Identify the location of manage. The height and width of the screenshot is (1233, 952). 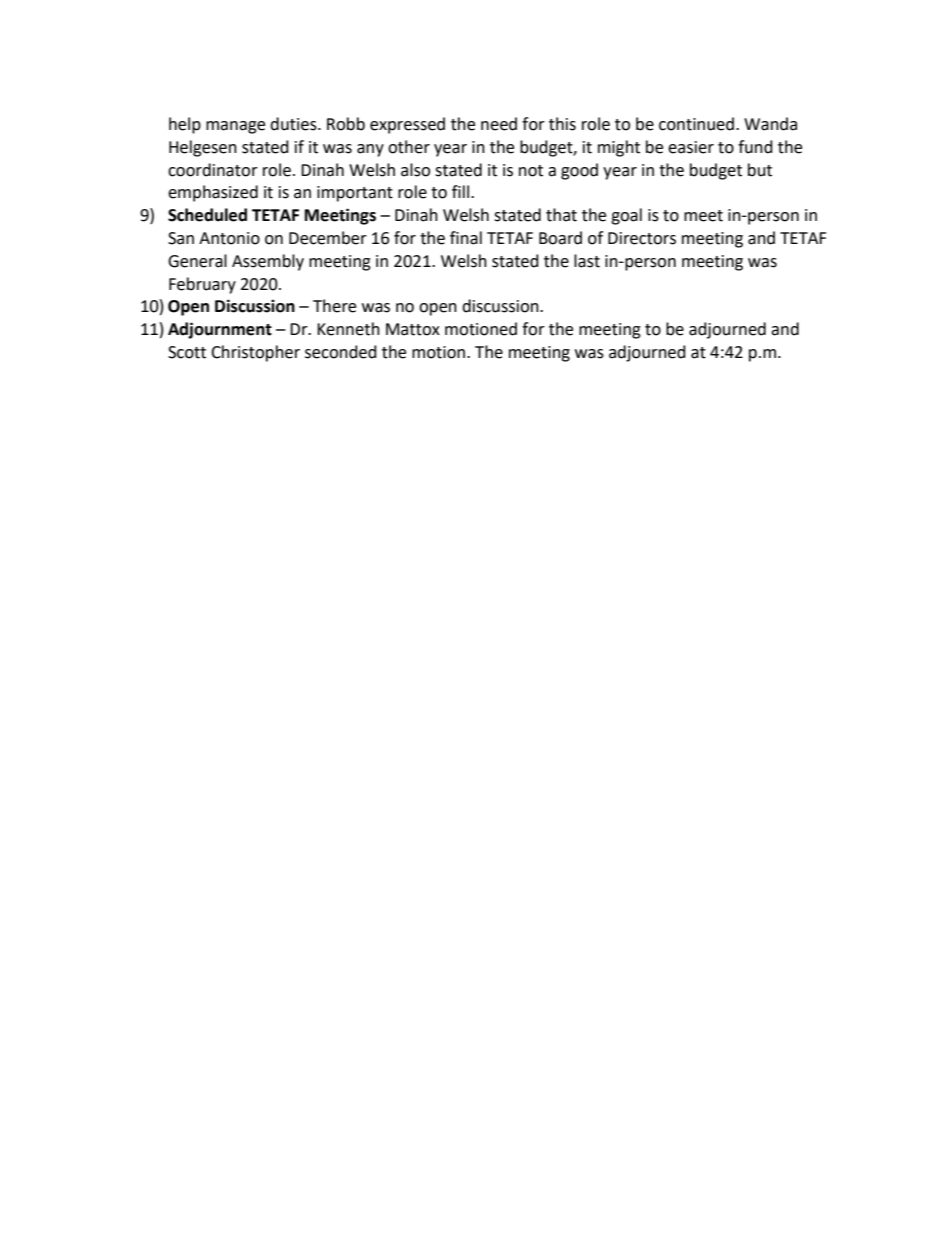
(235, 127).
